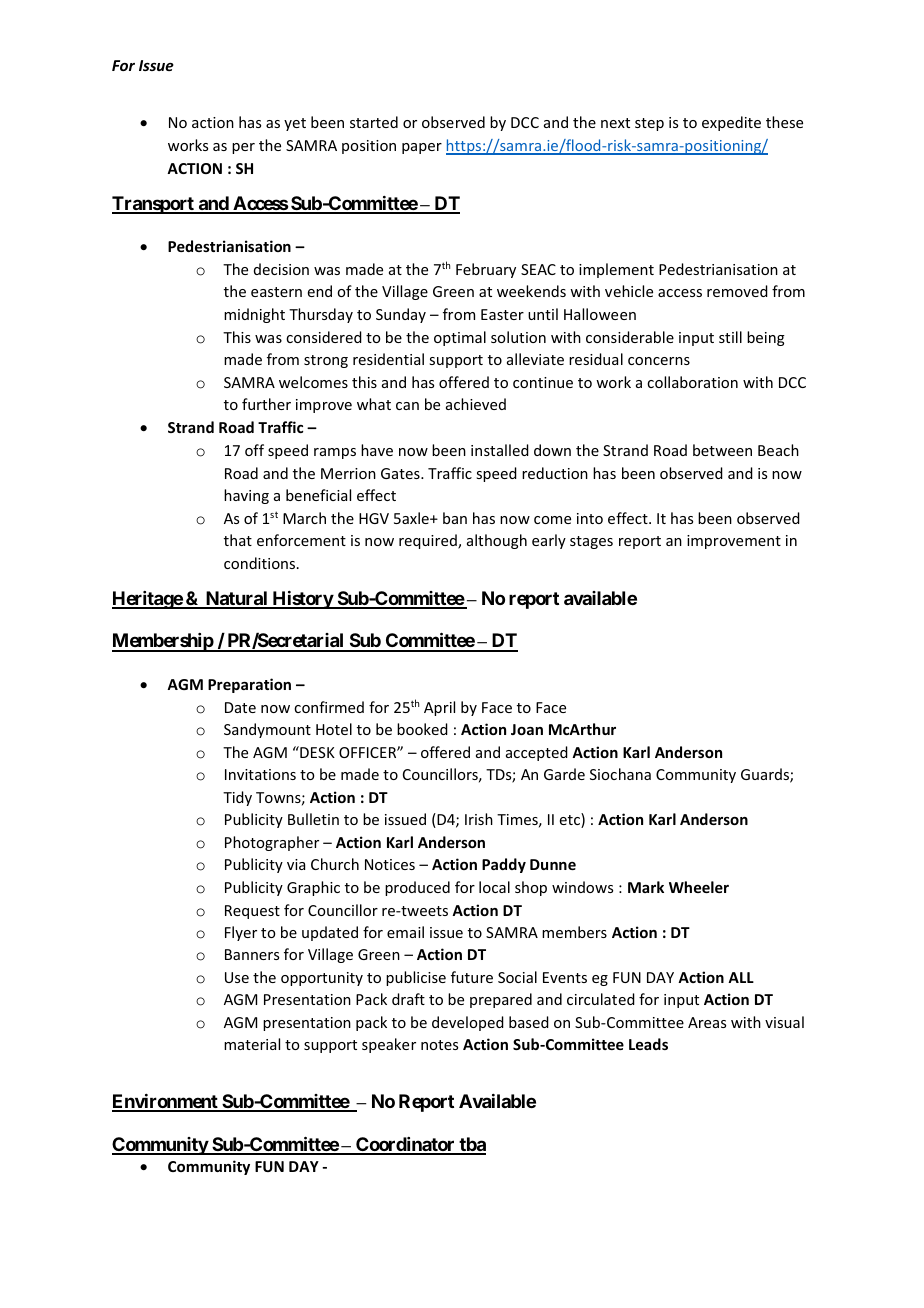 The width and height of the screenshot is (924, 1308). What do you see at coordinates (237, 599) in the screenshot?
I see `Natural` at bounding box center [237, 599].
